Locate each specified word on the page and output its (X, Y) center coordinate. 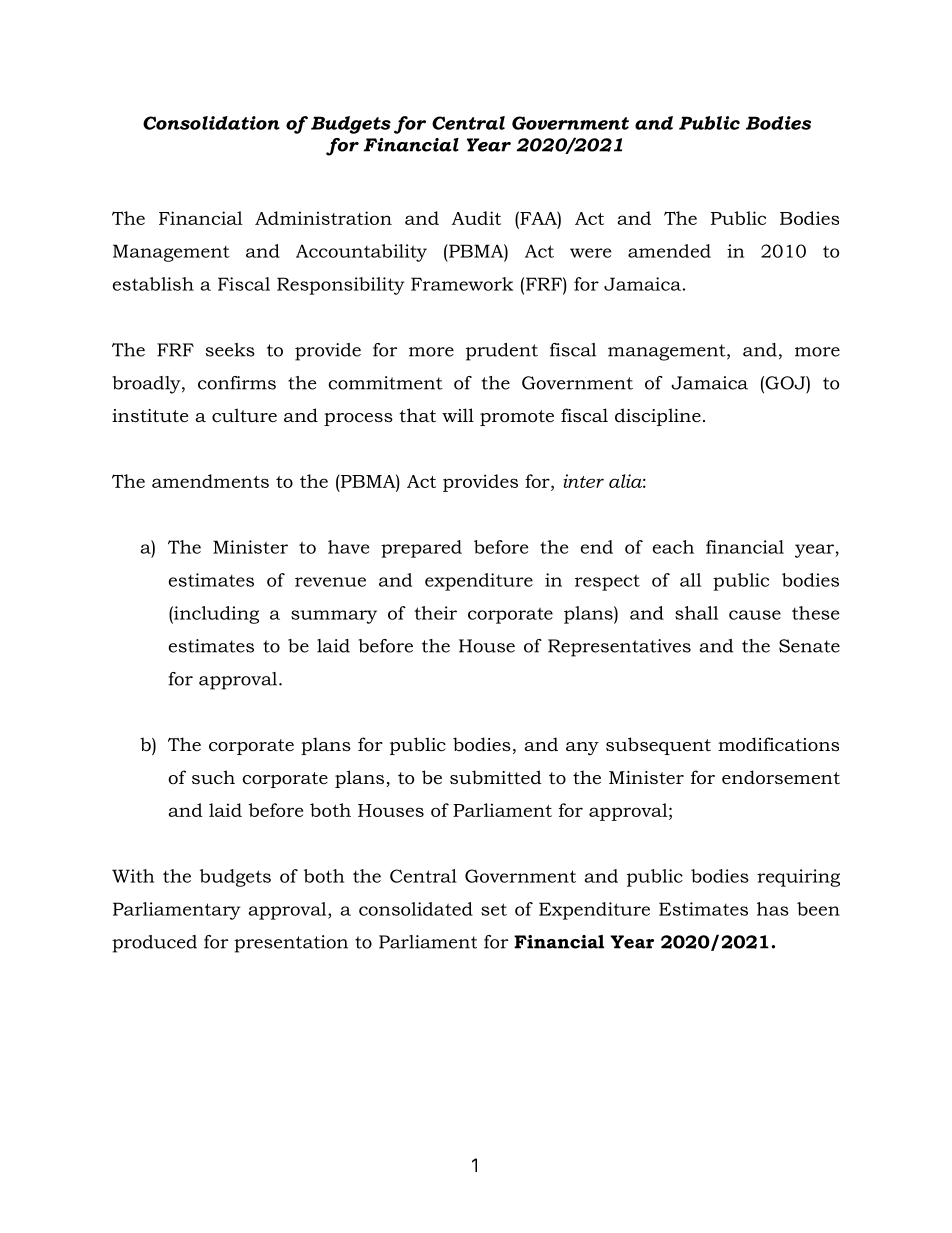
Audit (476, 218)
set (494, 909)
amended (669, 251)
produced (154, 944)
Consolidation (211, 123)
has (773, 909)
